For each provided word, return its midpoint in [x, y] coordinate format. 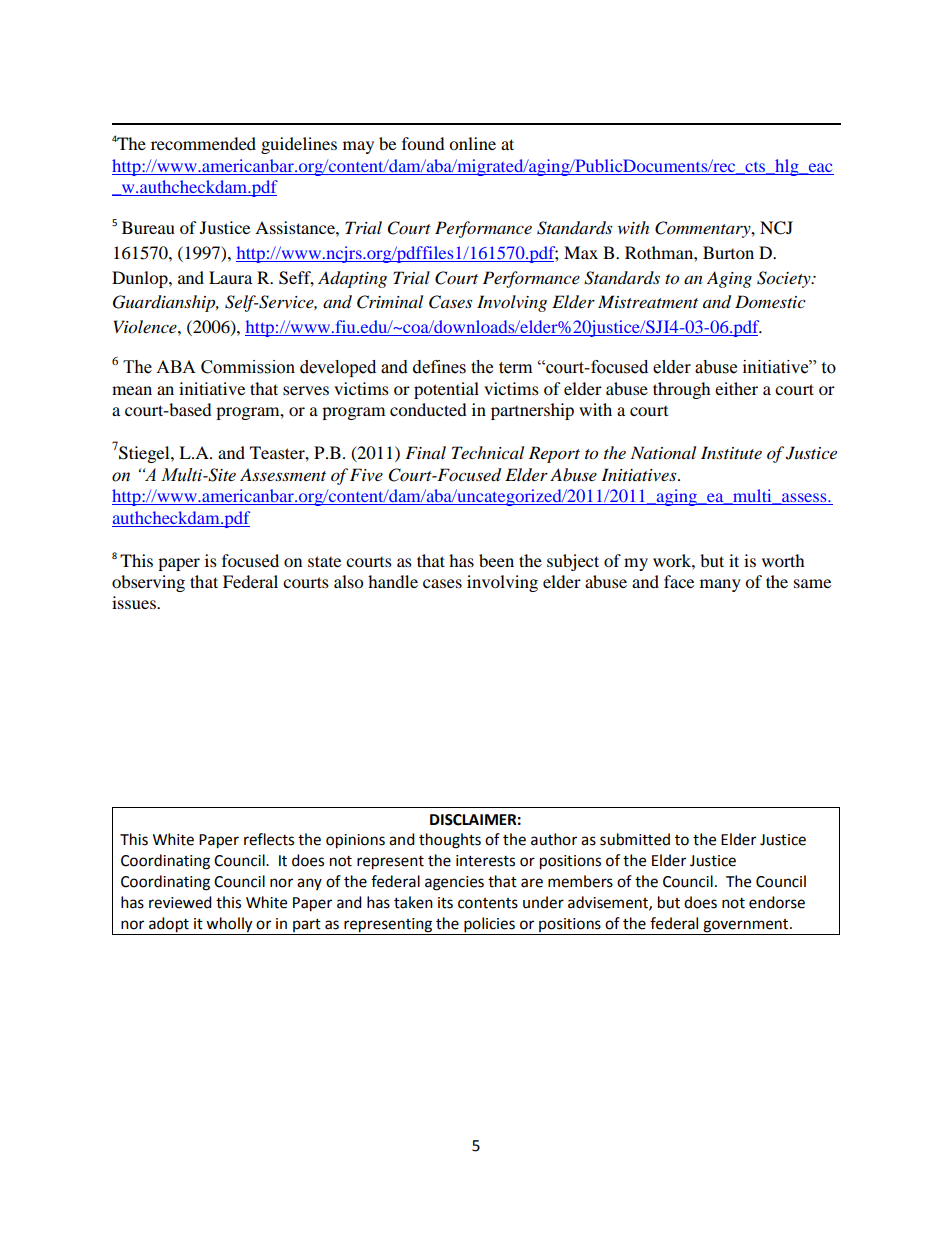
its [445, 903]
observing [148, 583]
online [472, 143]
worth [783, 560]
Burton [728, 252]
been [496, 560]
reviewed [180, 902]
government [747, 926]
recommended [203, 143]
